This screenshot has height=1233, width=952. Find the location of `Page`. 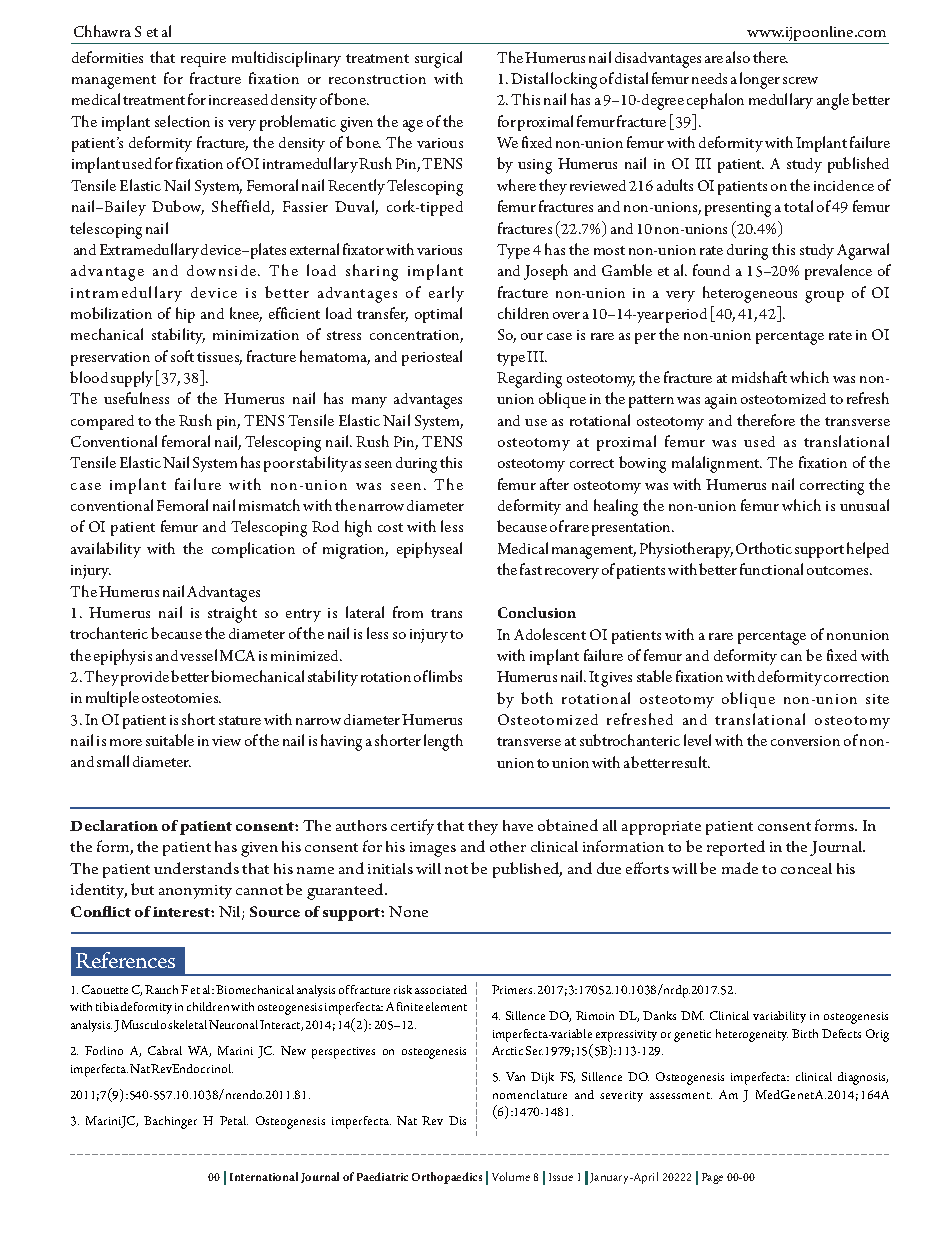

Page is located at coordinates (712, 1178).
